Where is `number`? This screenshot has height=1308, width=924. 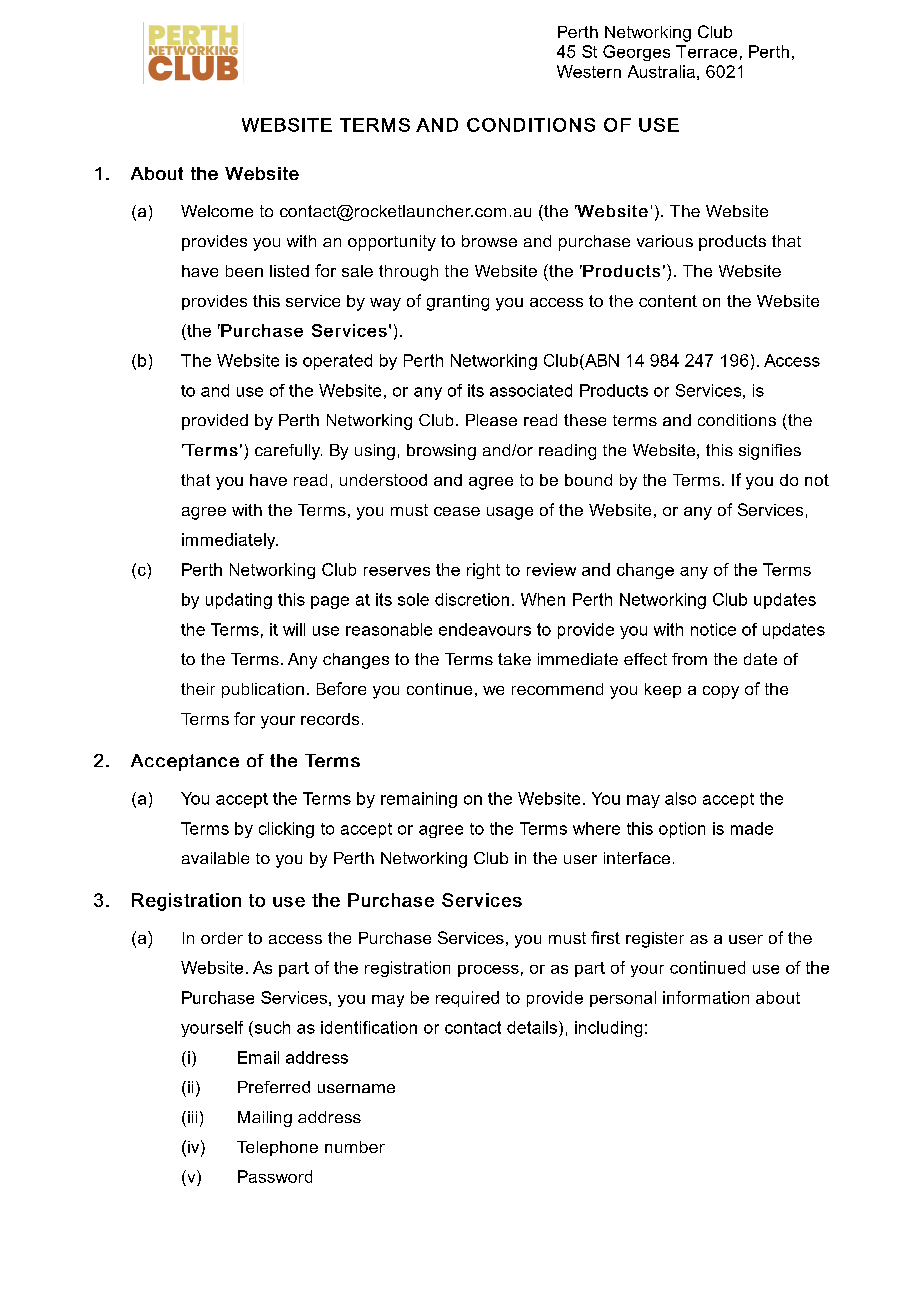
number is located at coordinates (355, 1147).
